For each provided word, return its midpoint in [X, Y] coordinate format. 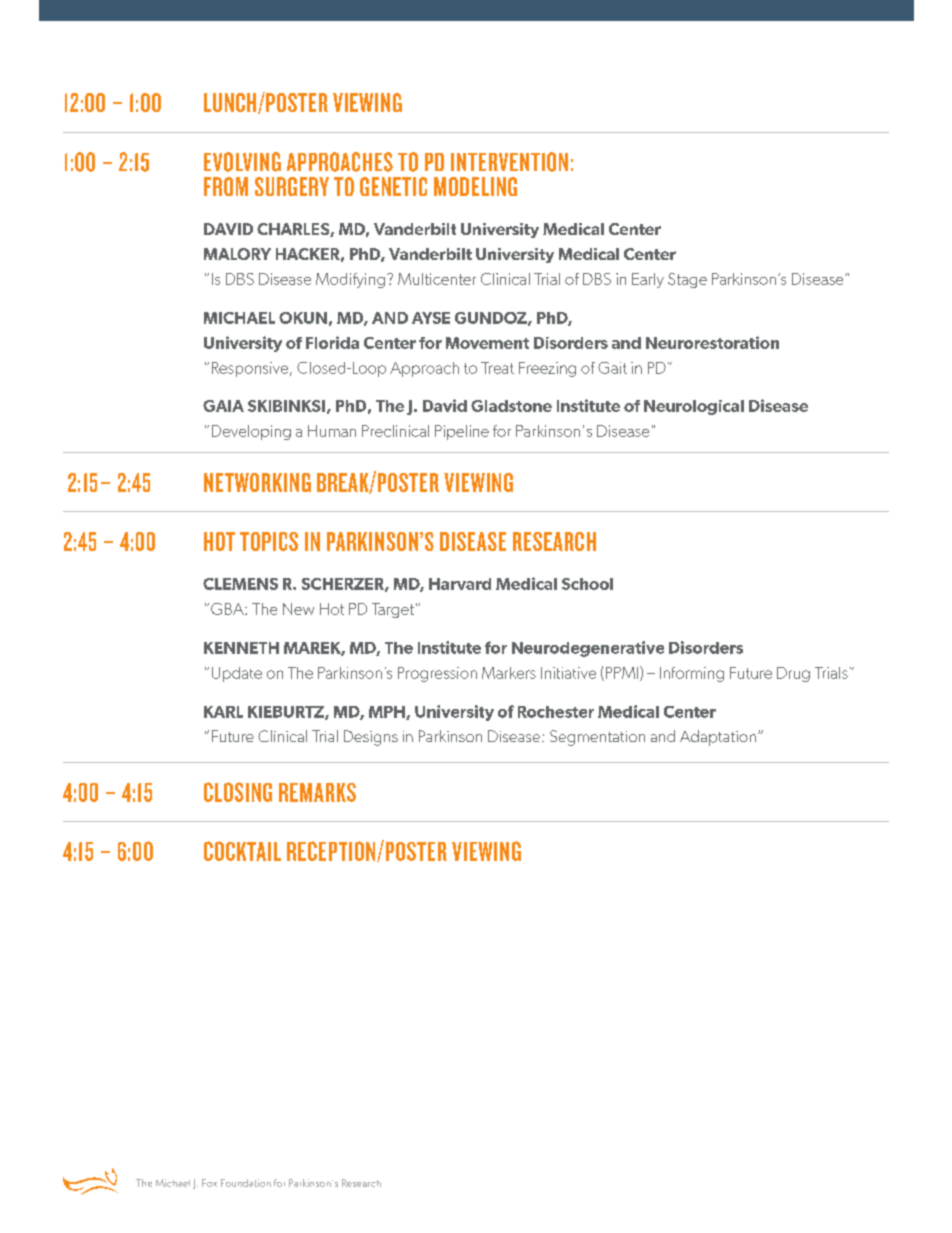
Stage [687, 280]
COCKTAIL [242, 851]
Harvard [460, 584]
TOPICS [269, 541]
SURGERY [292, 186]
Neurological [694, 407]
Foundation [246, 1183]
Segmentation [597, 738]
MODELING [475, 186]
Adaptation [718, 738]
